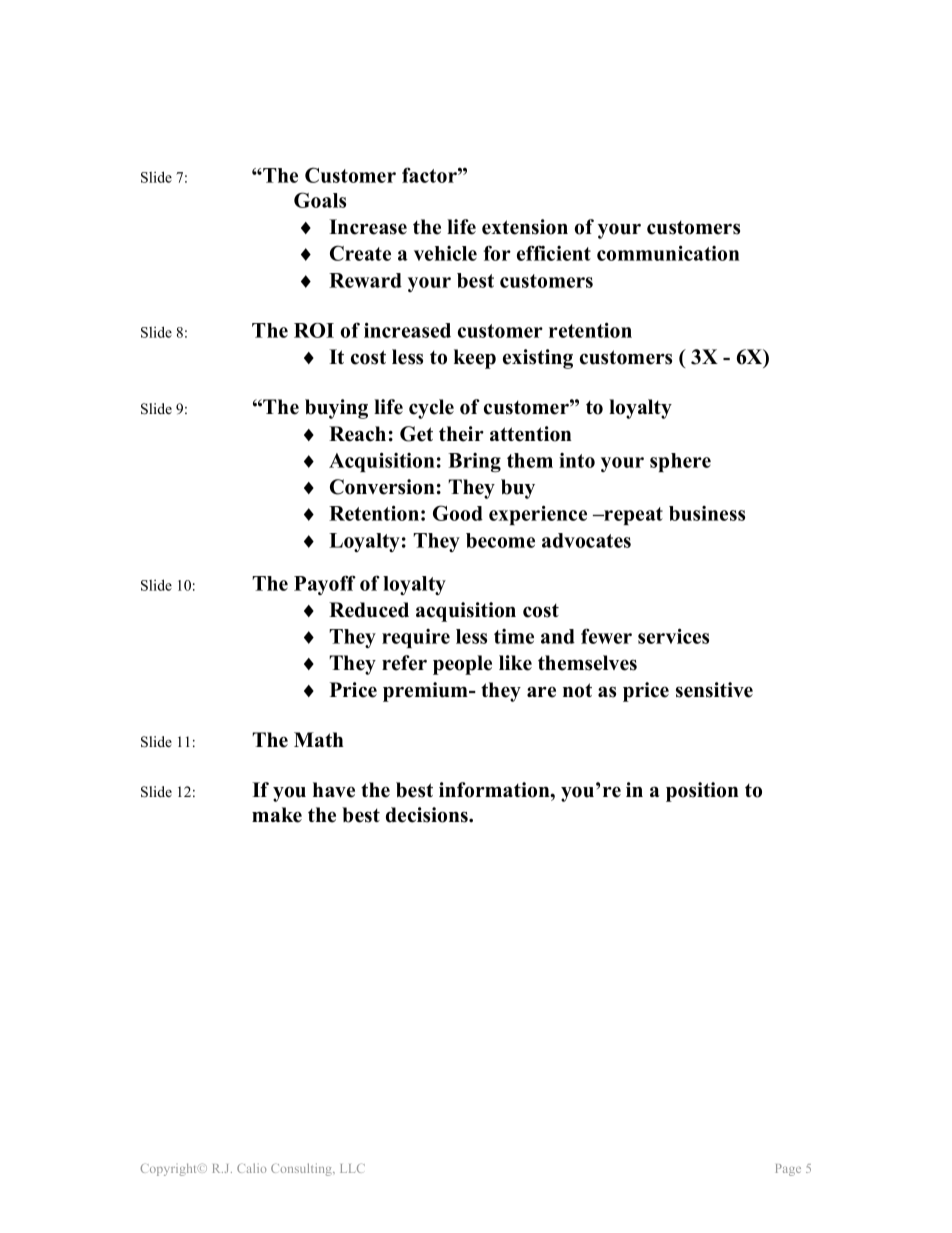 The width and height of the image is (952, 1233). What do you see at coordinates (445, 253) in the image?
I see `vehicle` at bounding box center [445, 253].
